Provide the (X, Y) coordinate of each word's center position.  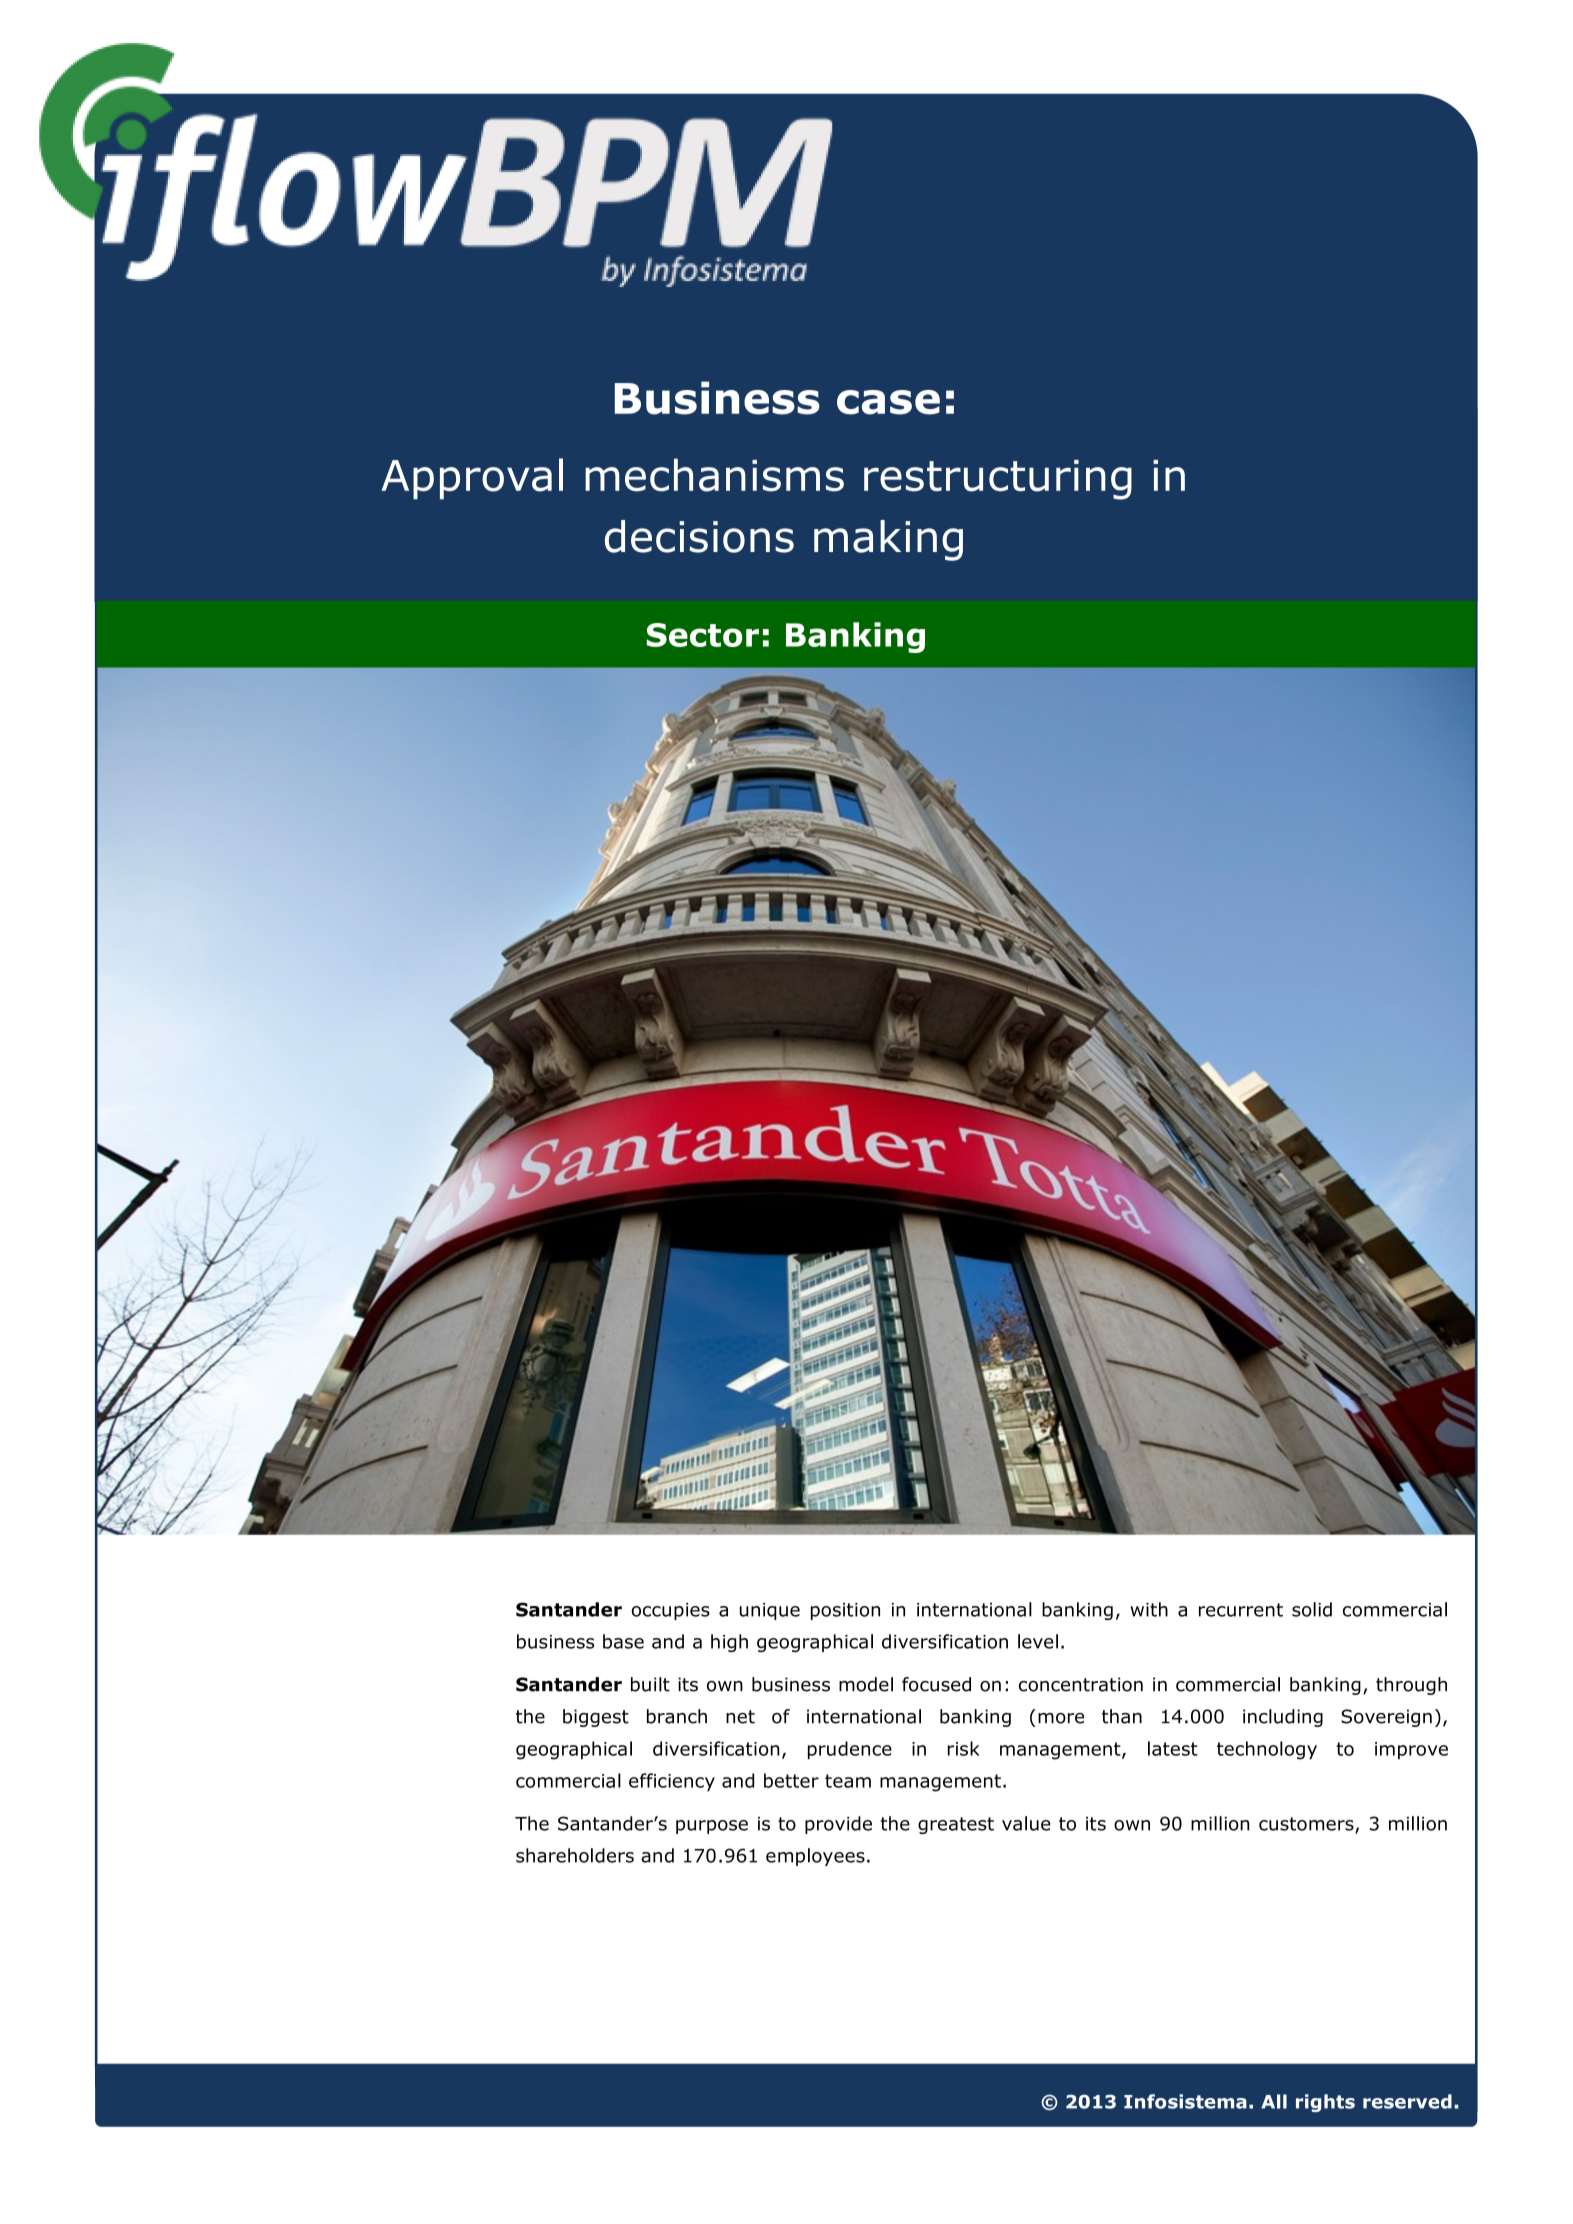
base (623, 1641)
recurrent (1241, 1610)
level (1038, 1641)
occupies (670, 1611)
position (845, 1611)
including (1283, 1718)
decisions (699, 536)
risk (964, 1748)
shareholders (575, 1855)
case (888, 402)
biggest (596, 1718)
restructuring (998, 480)
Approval (472, 478)
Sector (703, 635)
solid (1312, 1609)
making (888, 540)
